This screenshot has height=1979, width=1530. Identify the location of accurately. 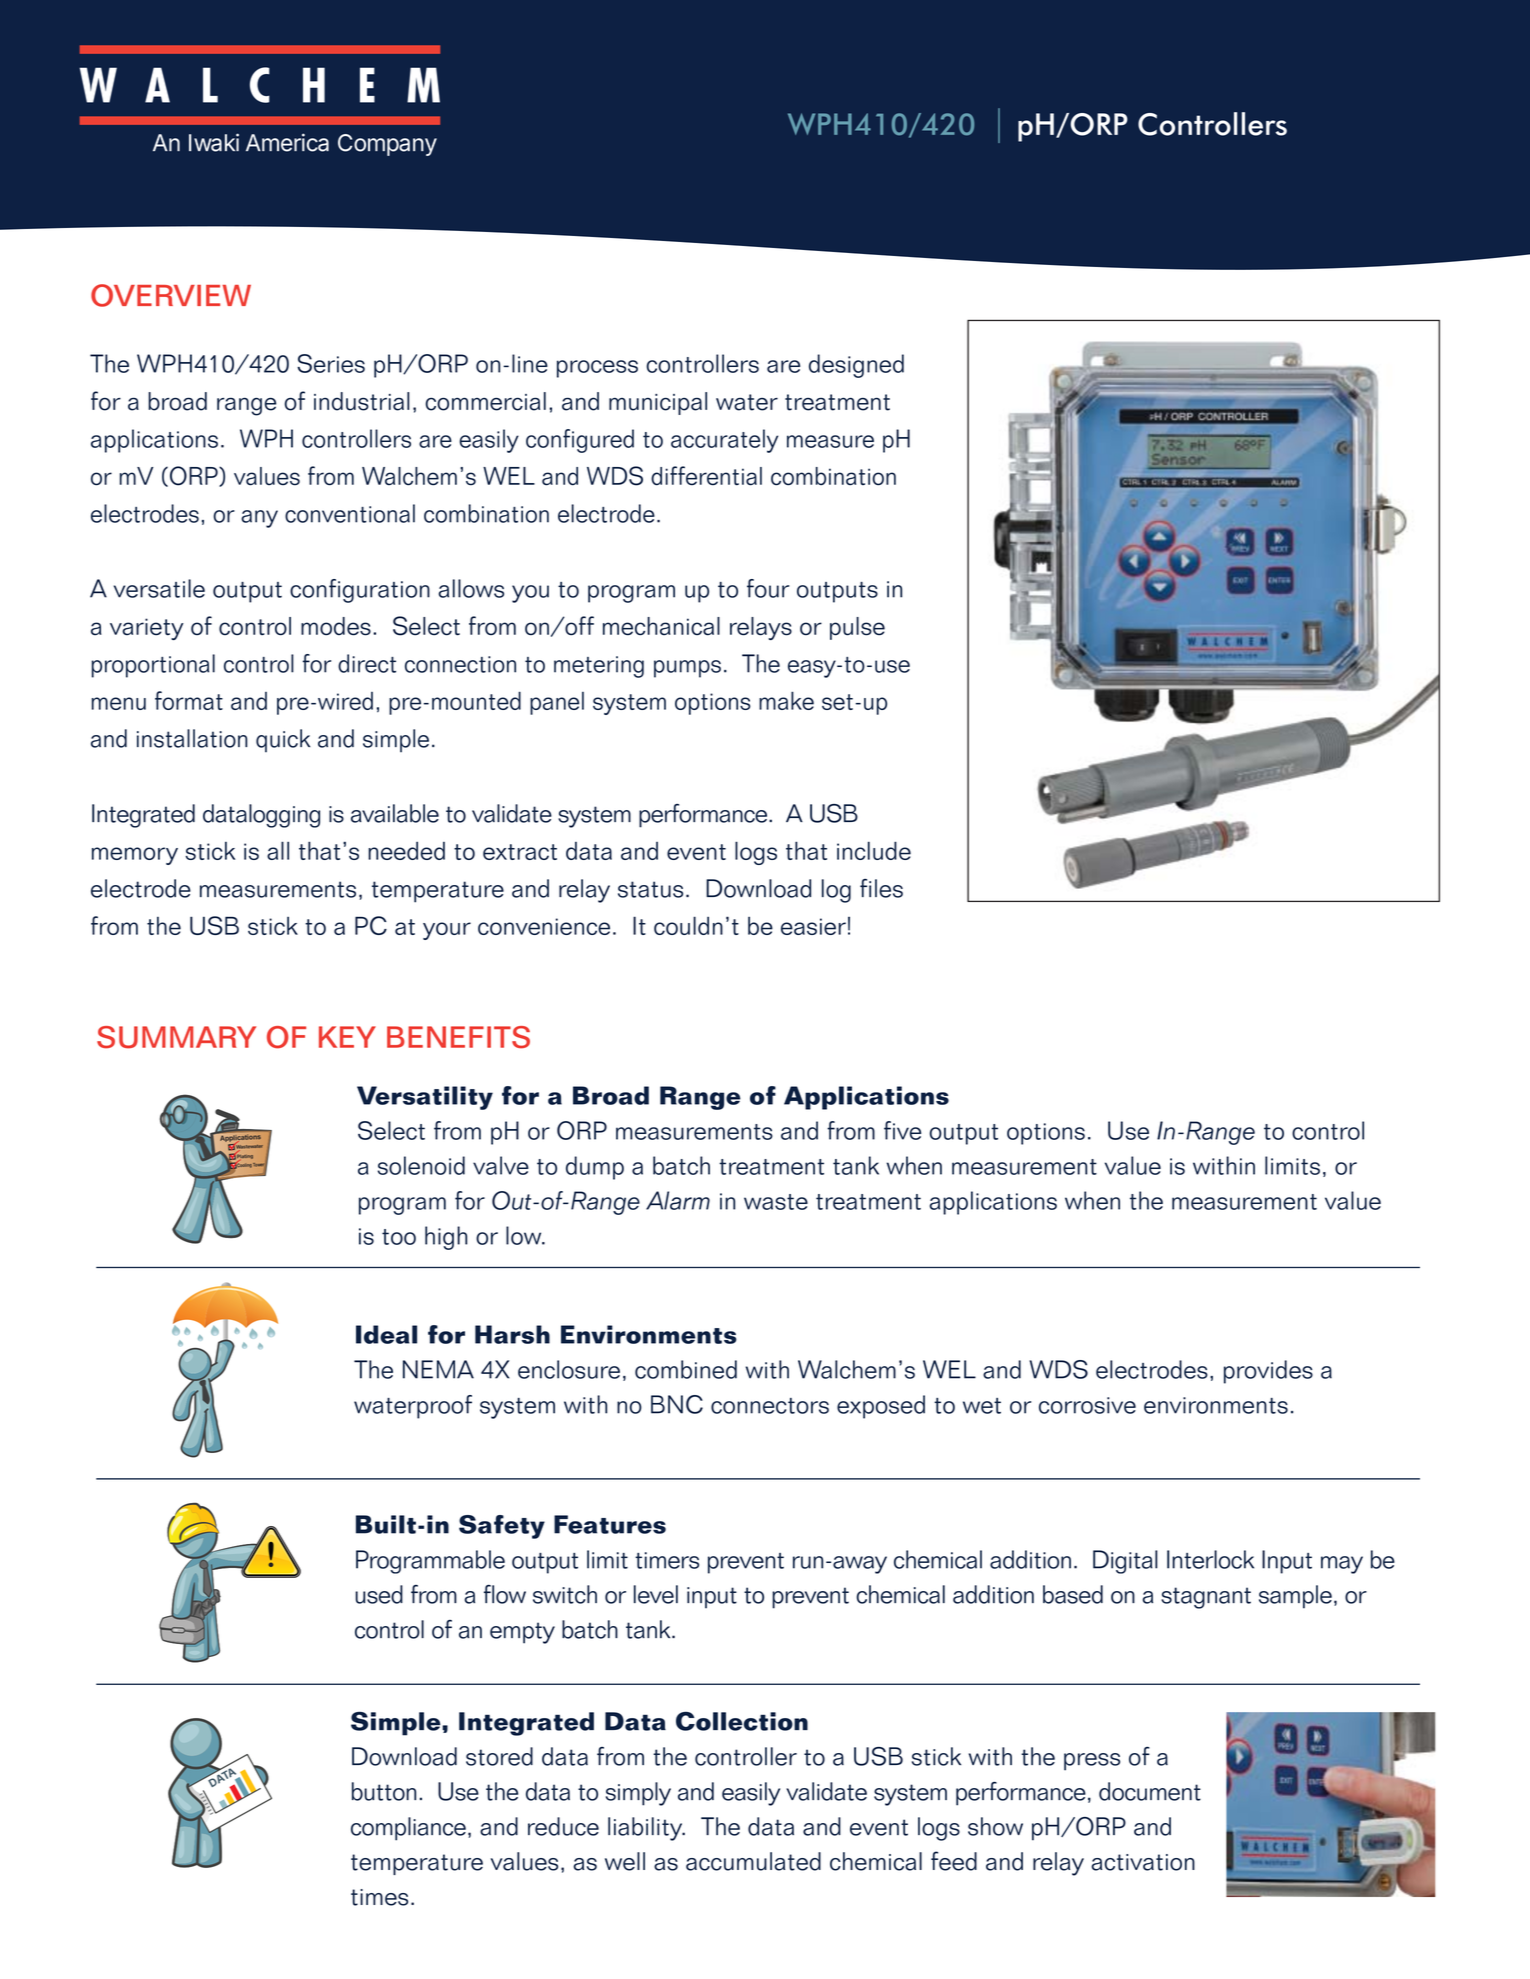
(724, 441).
